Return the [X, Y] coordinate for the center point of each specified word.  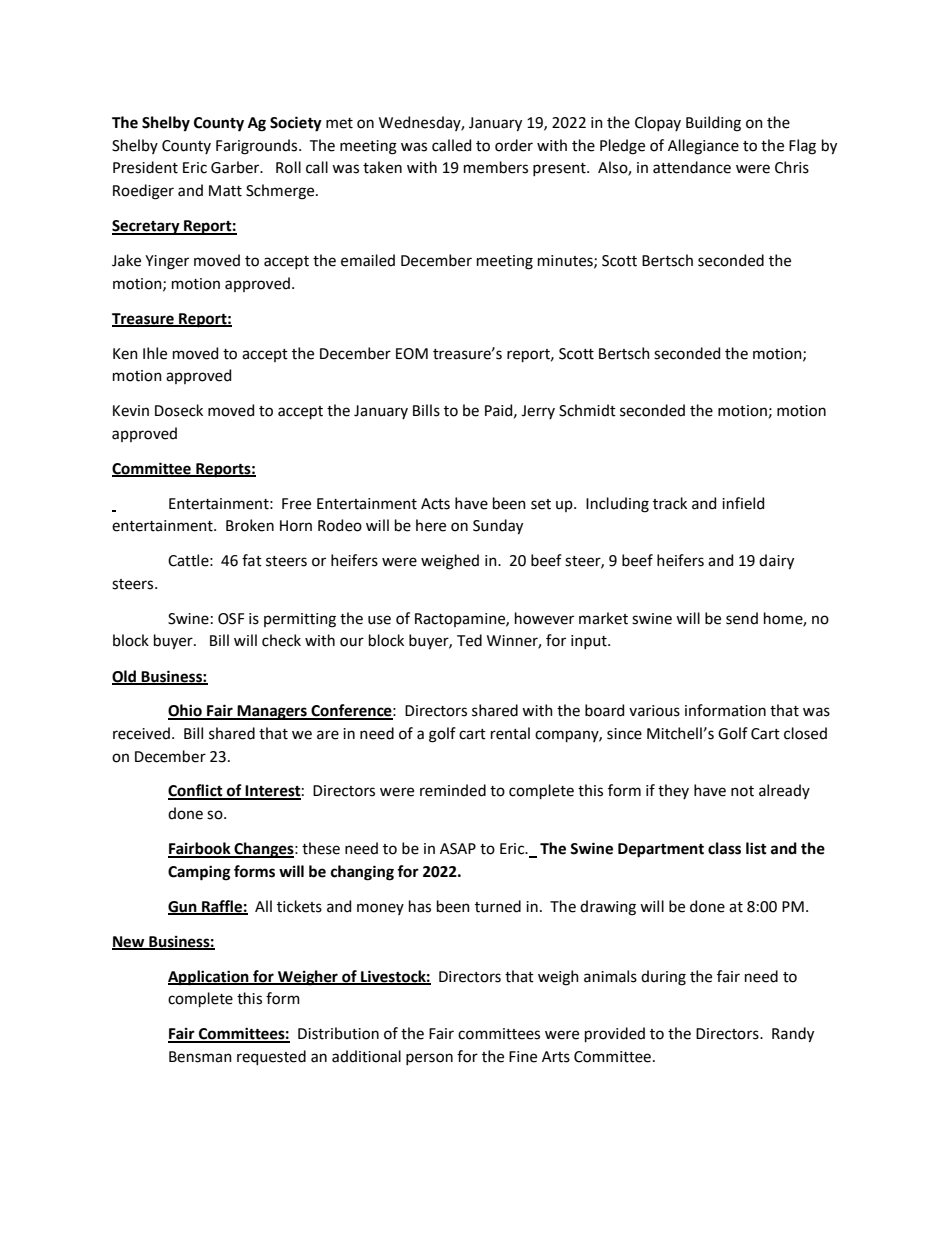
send [742, 618]
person [429, 1059]
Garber [236, 167]
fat [252, 560]
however [544, 618]
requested [271, 1057]
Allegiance [703, 147]
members [496, 167]
